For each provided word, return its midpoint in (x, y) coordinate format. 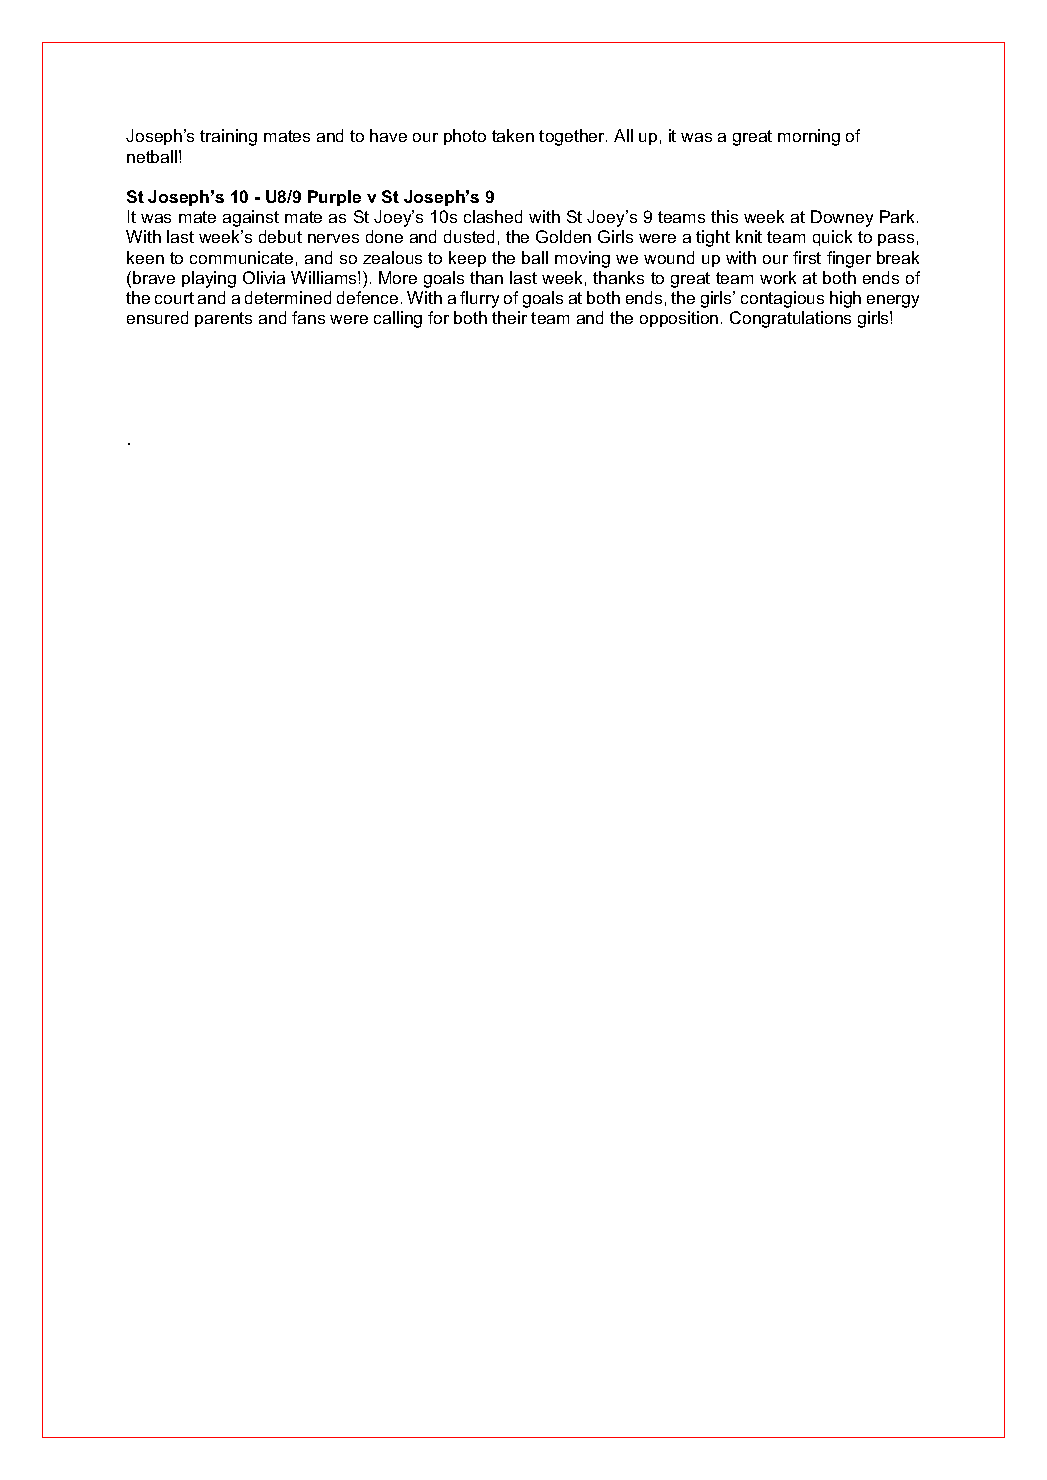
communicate (241, 257)
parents (223, 319)
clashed (493, 216)
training (228, 137)
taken (513, 135)
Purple (334, 198)
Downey (842, 218)
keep (467, 259)
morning (809, 137)
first (807, 257)
